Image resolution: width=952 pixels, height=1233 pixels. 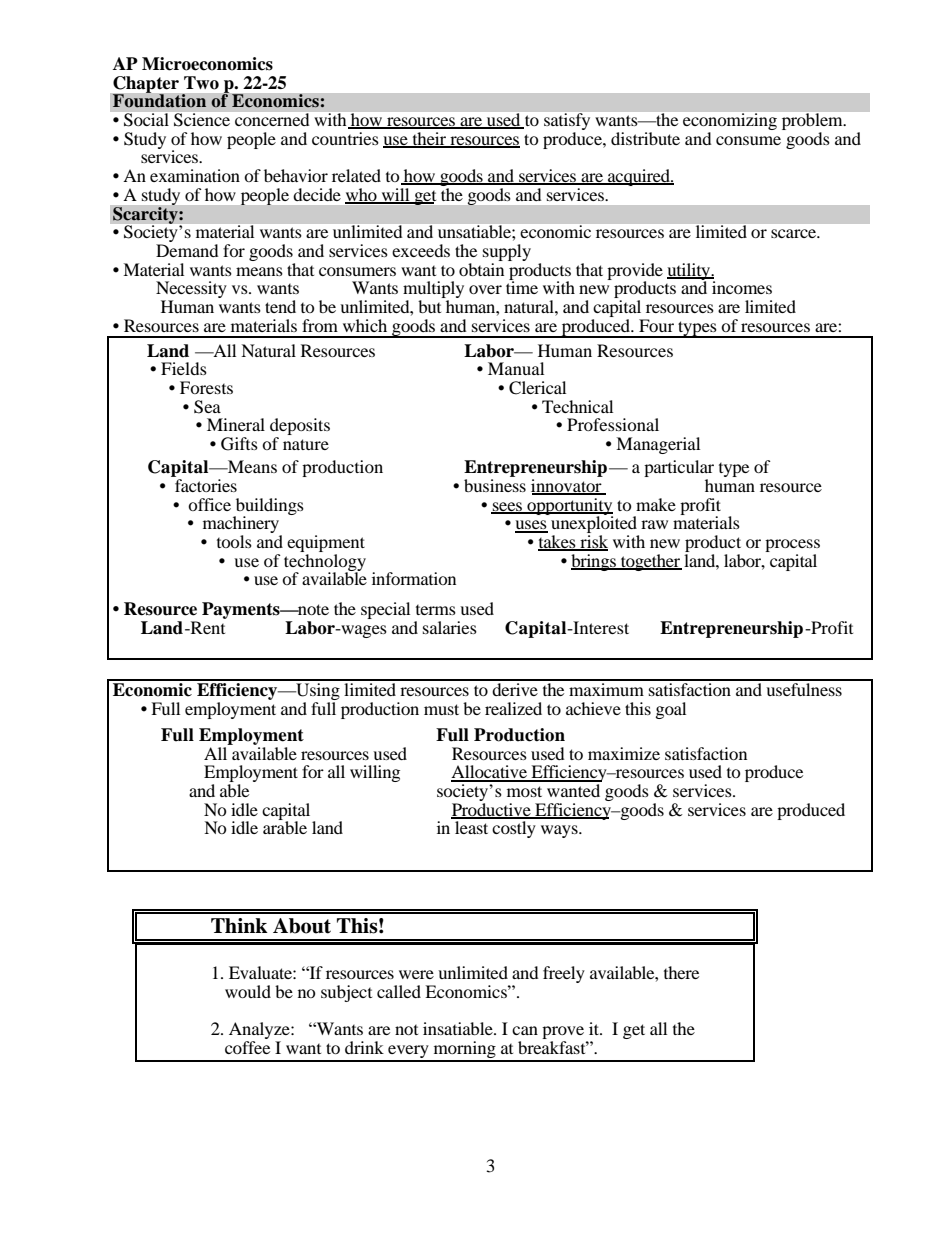 I want to click on countries, so click(x=345, y=138).
